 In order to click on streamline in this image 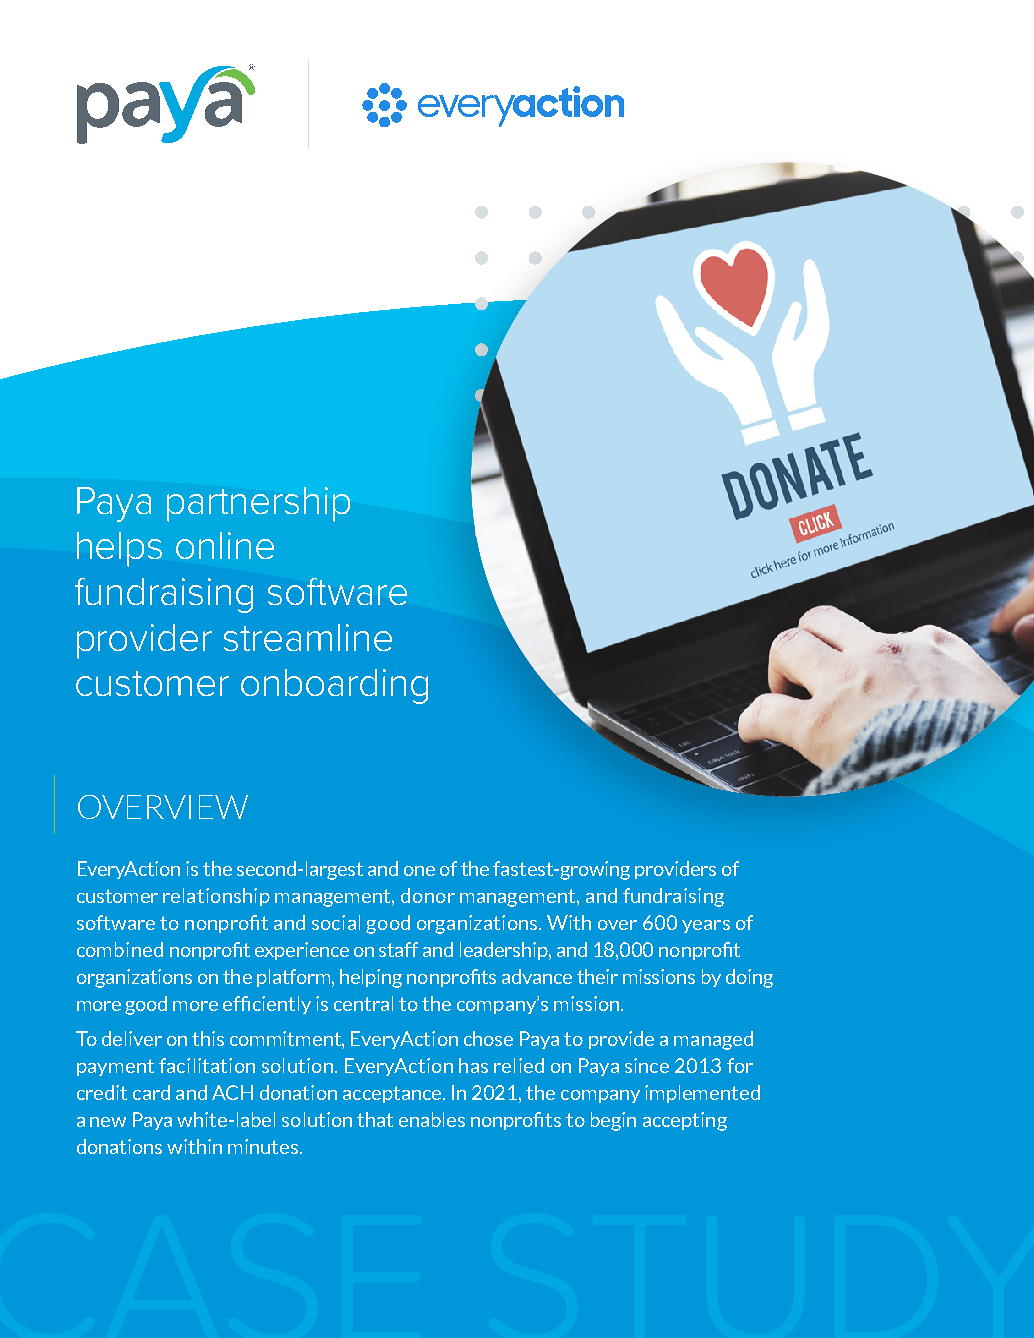, I will do `click(308, 637)`.
